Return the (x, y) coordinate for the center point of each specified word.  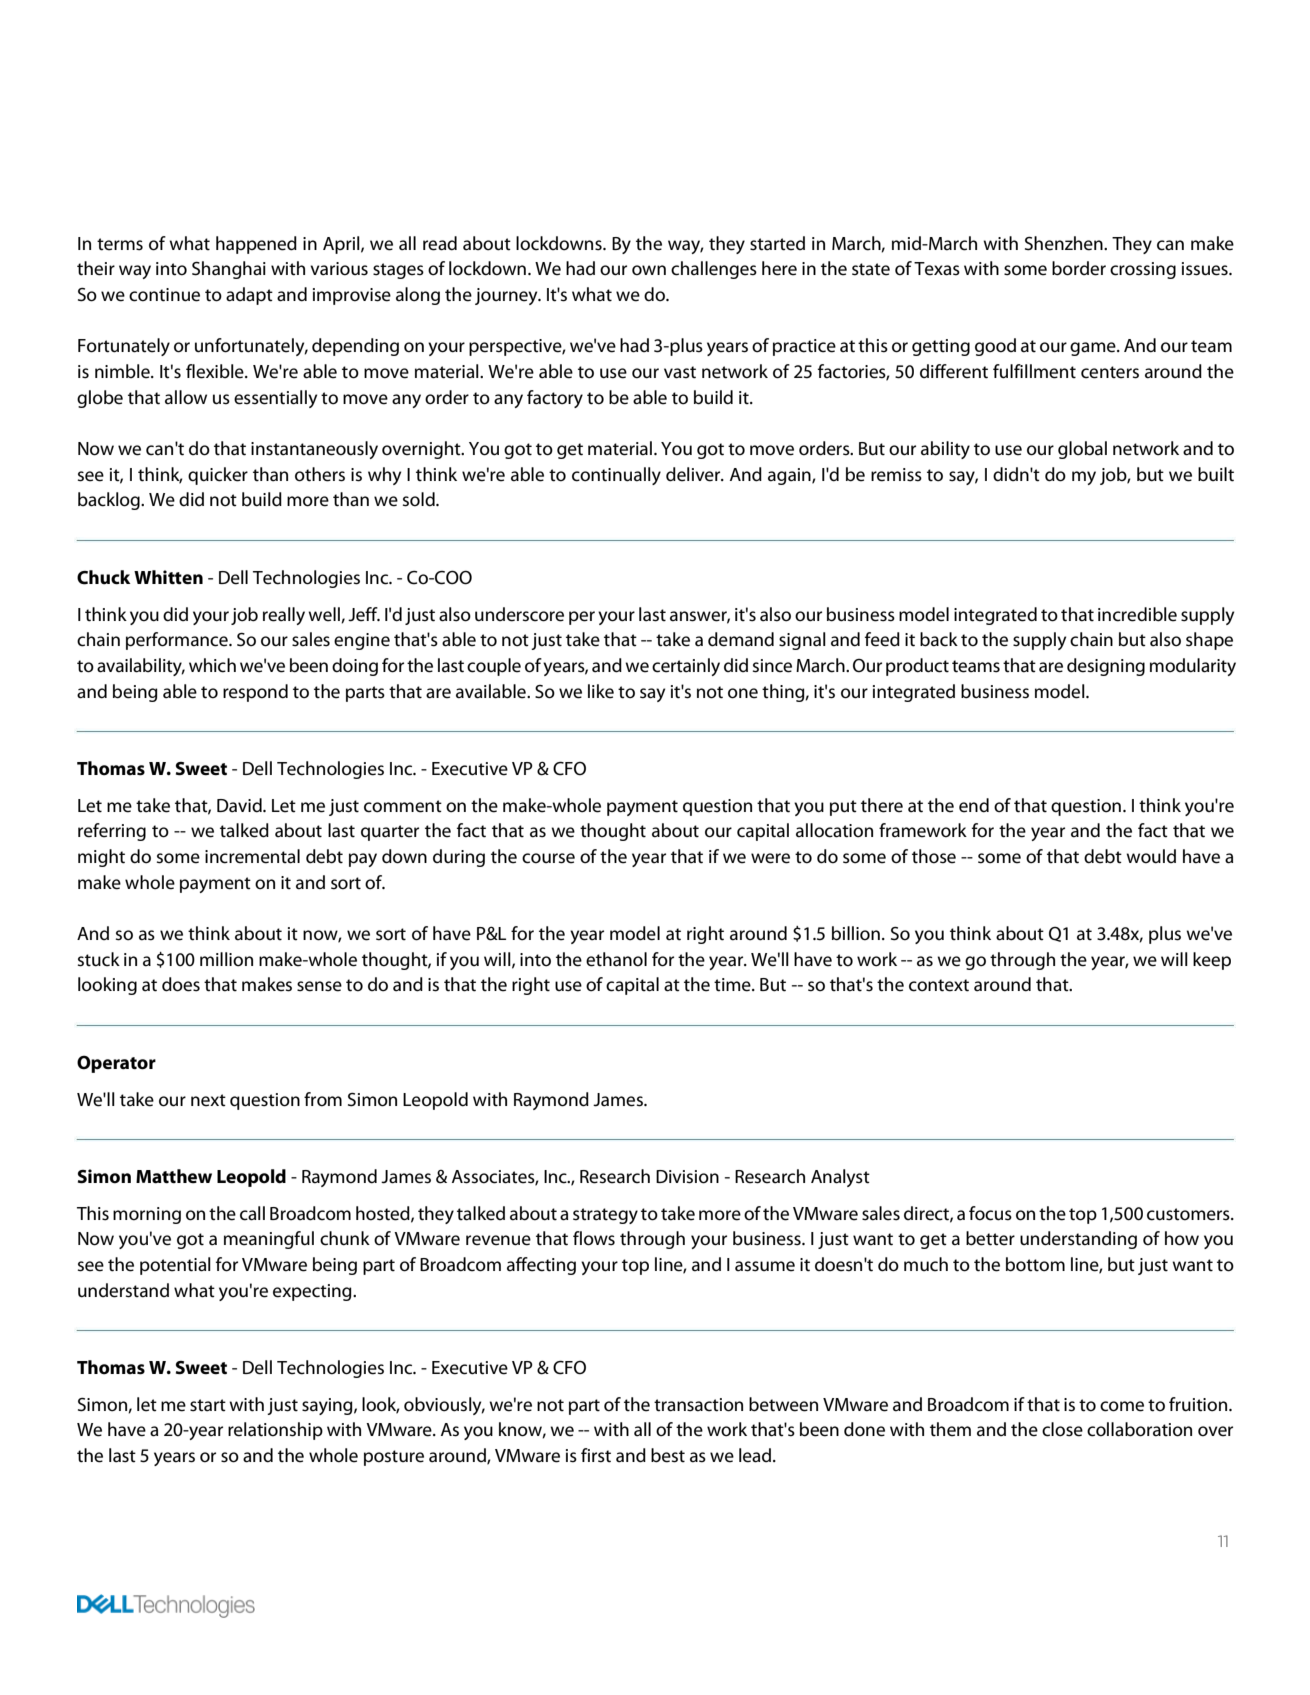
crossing (1143, 270)
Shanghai (229, 270)
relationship (275, 1431)
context (939, 985)
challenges (714, 270)
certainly (686, 667)
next (208, 1100)
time (733, 985)
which (212, 665)
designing (1106, 667)
